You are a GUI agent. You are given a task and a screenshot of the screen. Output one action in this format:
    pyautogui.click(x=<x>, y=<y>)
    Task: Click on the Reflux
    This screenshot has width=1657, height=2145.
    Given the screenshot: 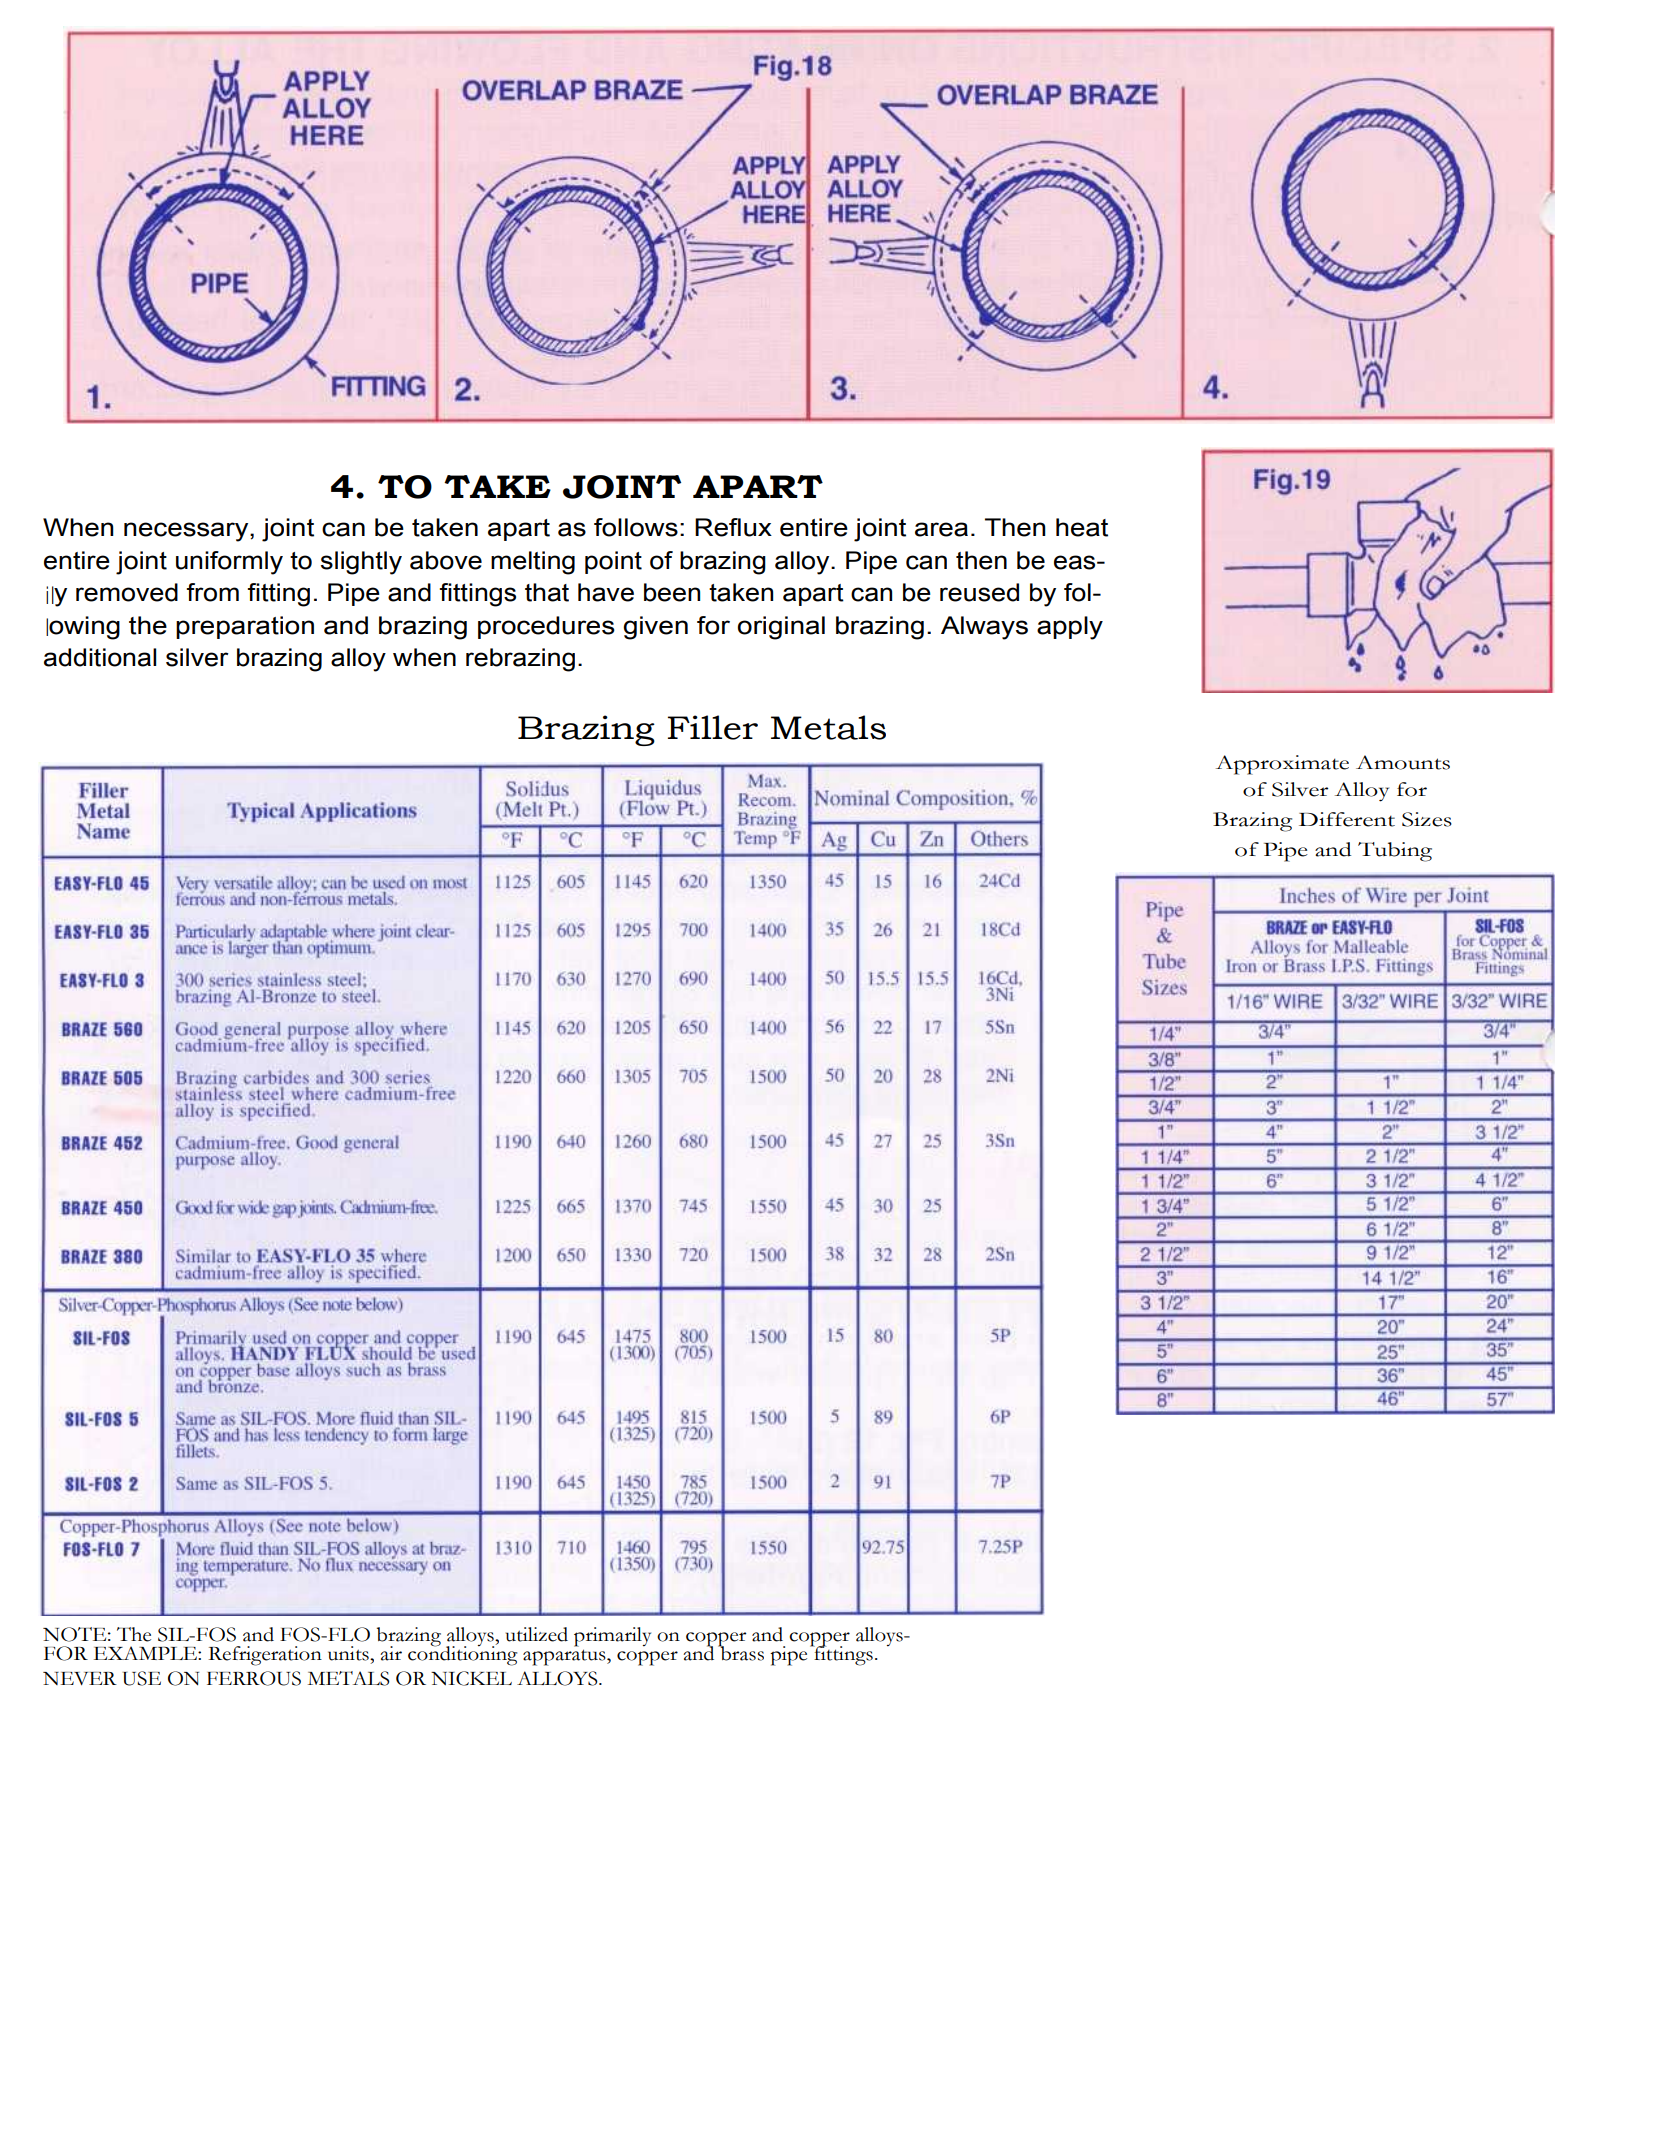 What is the action you would take?
    pyautogui.click(x=733, y=527)
